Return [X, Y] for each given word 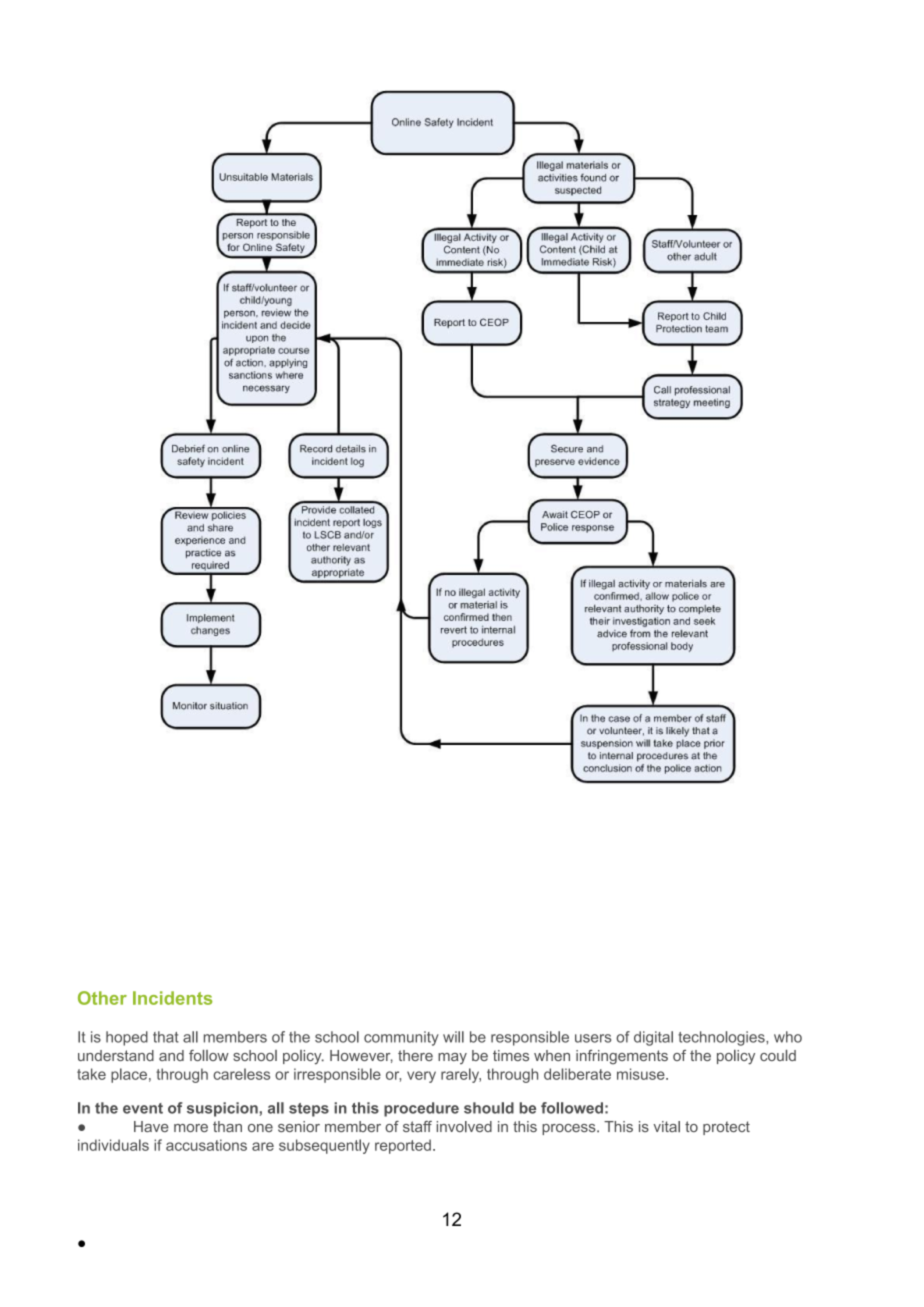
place [129, 1075]
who [788, 1037]
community [401, 1038]
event [143, 1108]
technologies [722, 1038]
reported [403, 1146]
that [166, 1037]
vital [666, 1126]
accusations [206, 1145]
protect [726, 1128]
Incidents [172, 998]
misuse [642, 1074]
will [453, 1037]
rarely [461, 1075]
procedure [421, 1109]
